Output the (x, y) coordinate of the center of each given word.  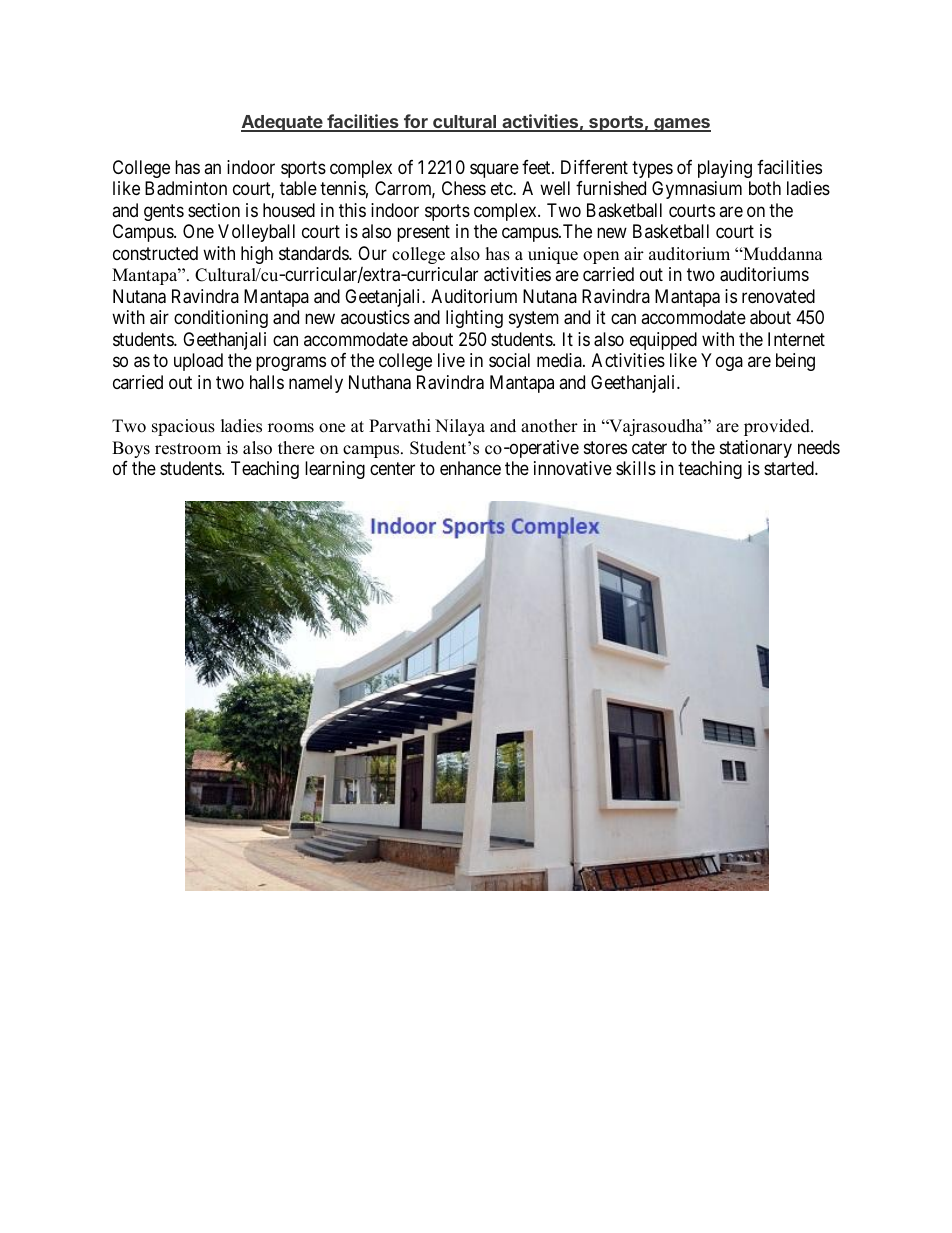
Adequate (282, 123)
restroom (188, 449)
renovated (778, 296)
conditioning (221, 319)
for (416, 122)
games (681, 125)
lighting (474, 319)
